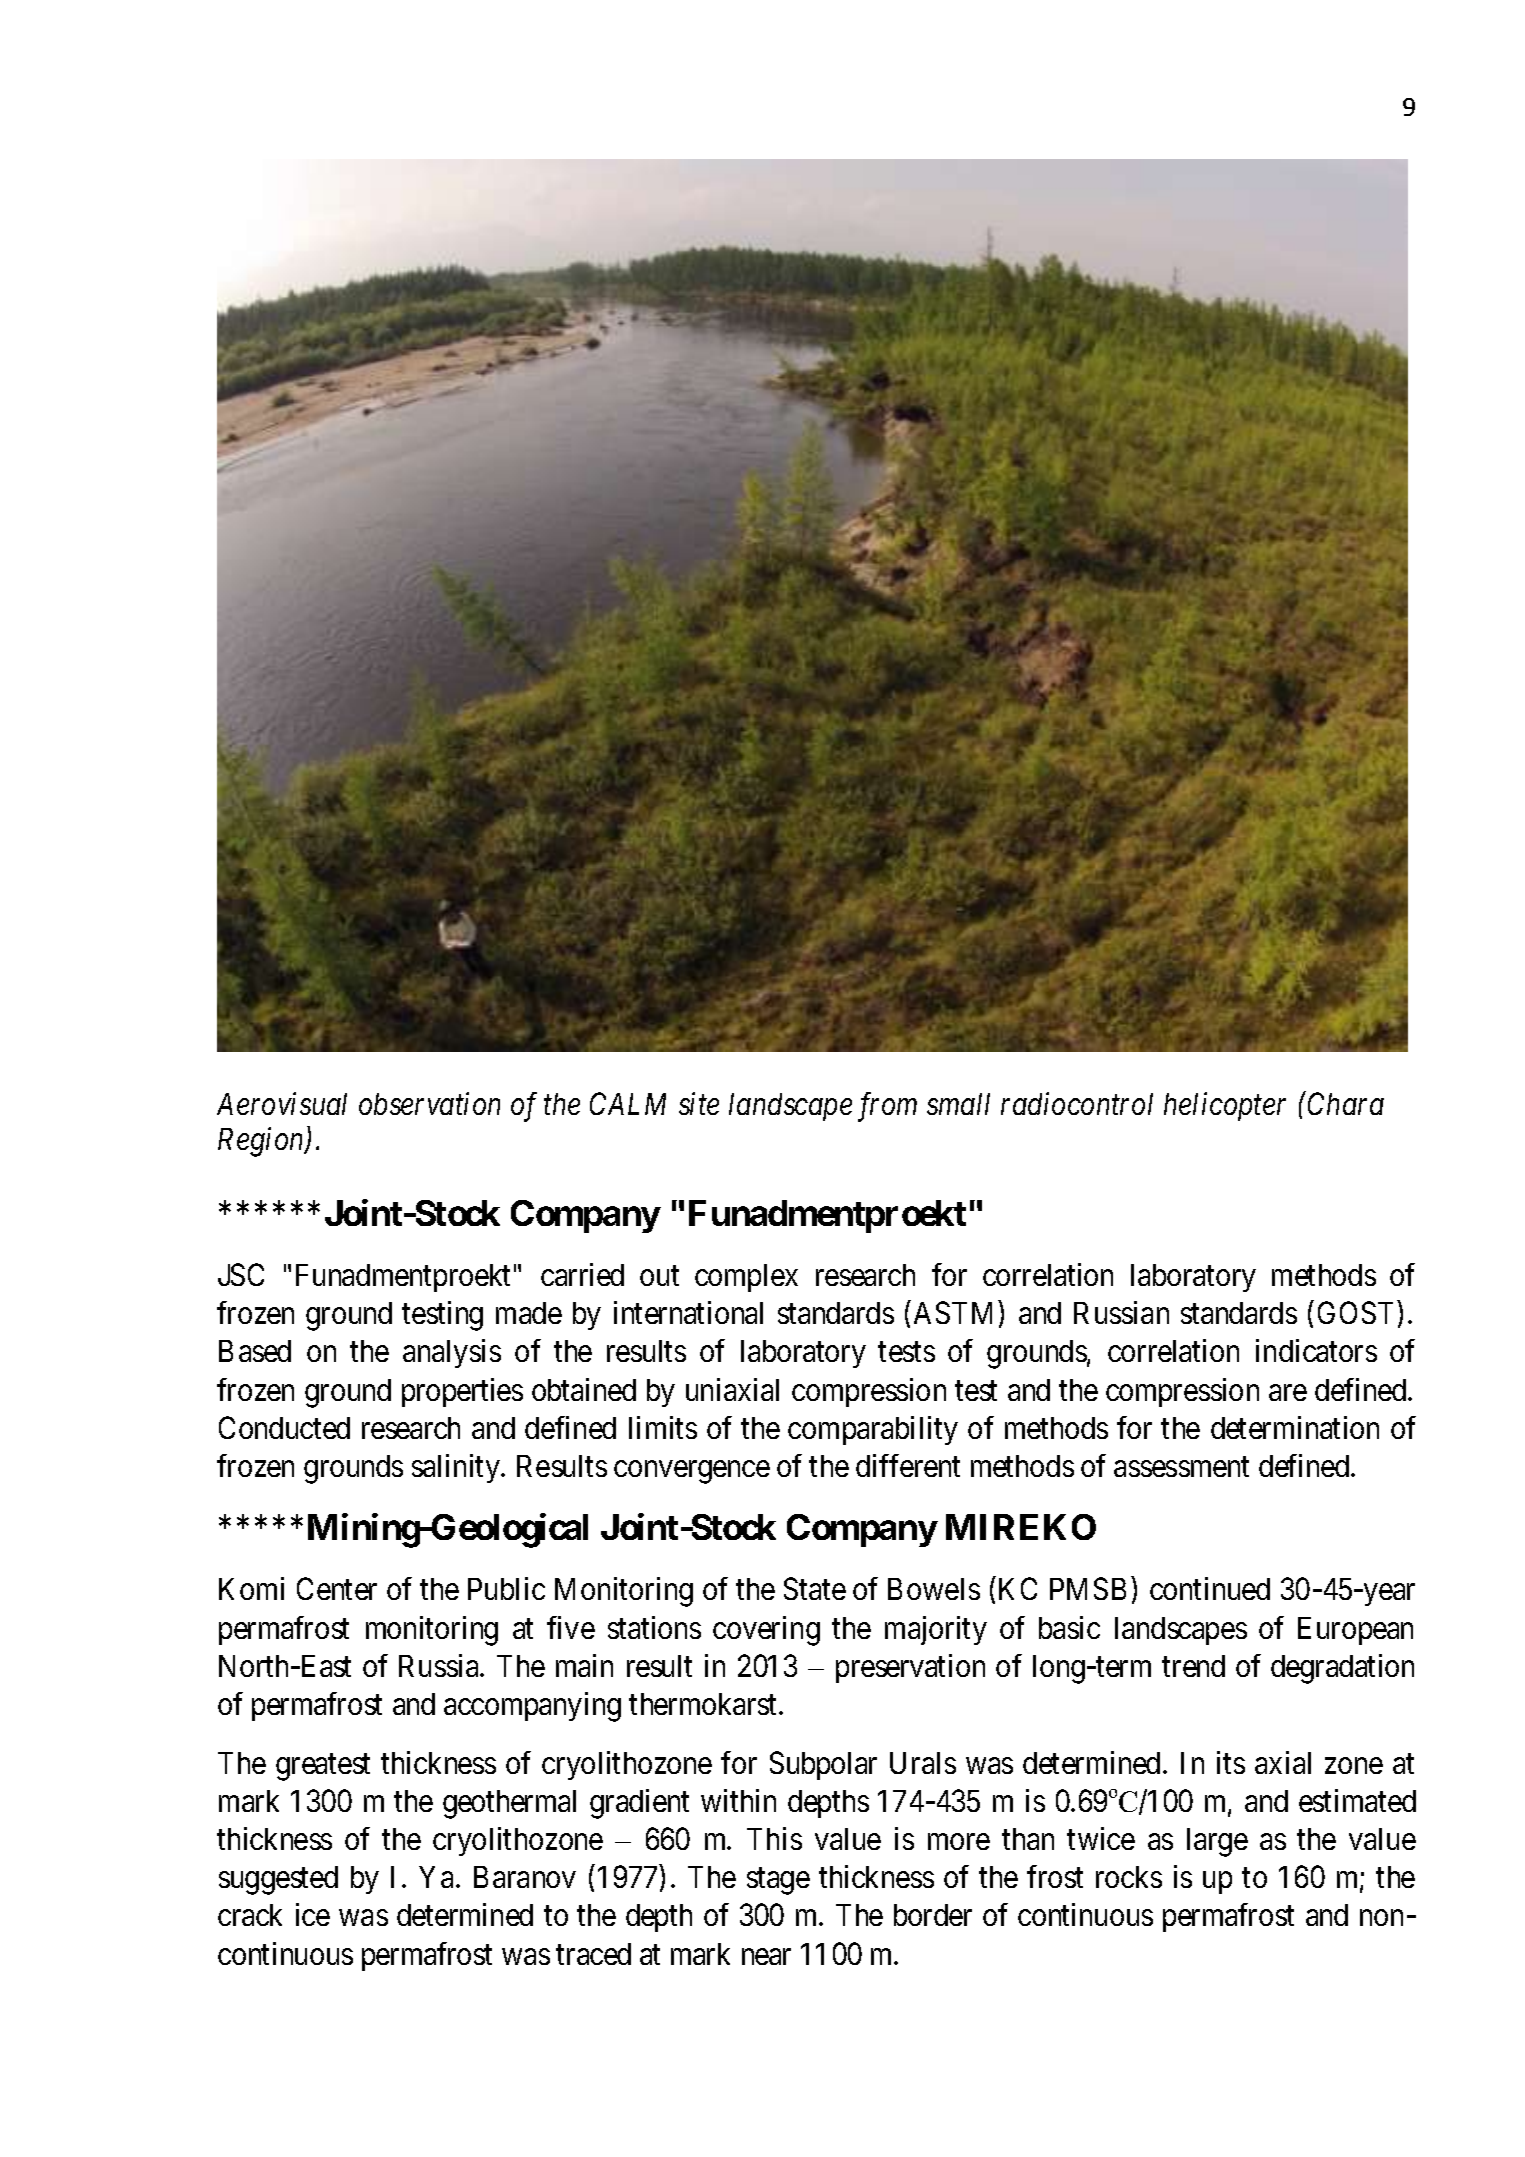 This screenshot has height=2157, width=1525. Describe the element at coordinates (337, 1589) in the screenshot. I see `Center` at that location.
